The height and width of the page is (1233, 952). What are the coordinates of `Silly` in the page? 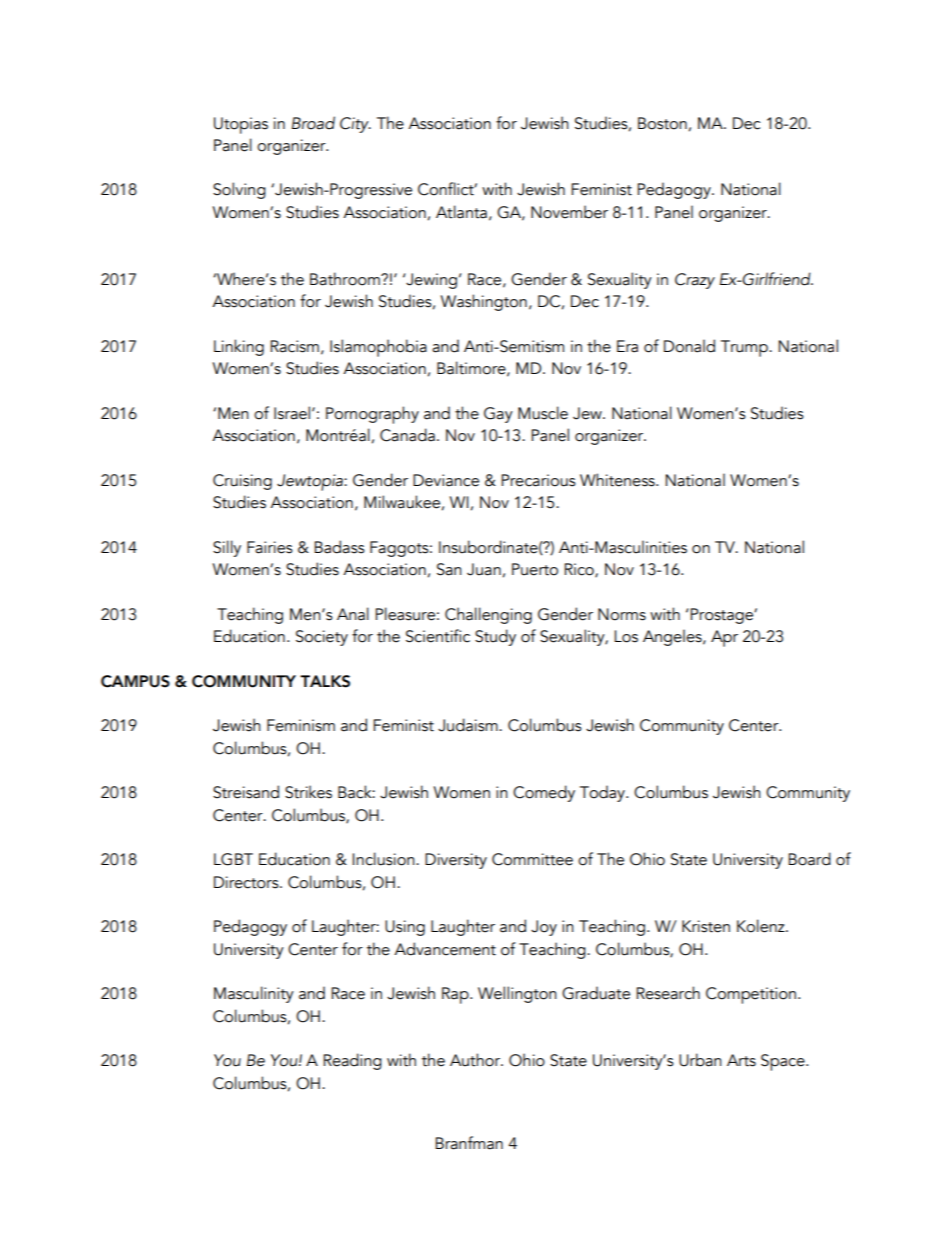 It's located at (227, 548).
